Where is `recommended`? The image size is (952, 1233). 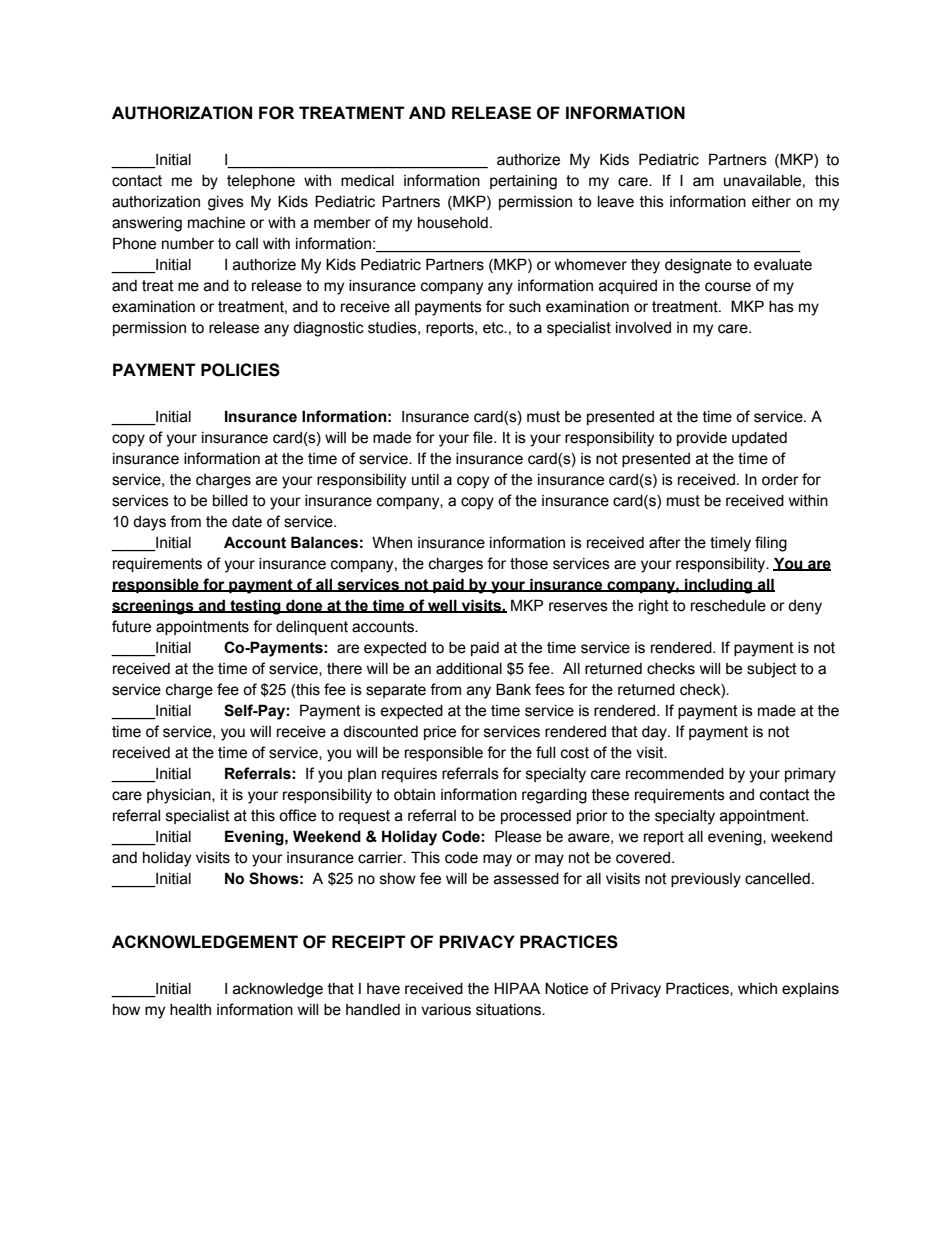 recommended is located at coordinates (675, 774).
